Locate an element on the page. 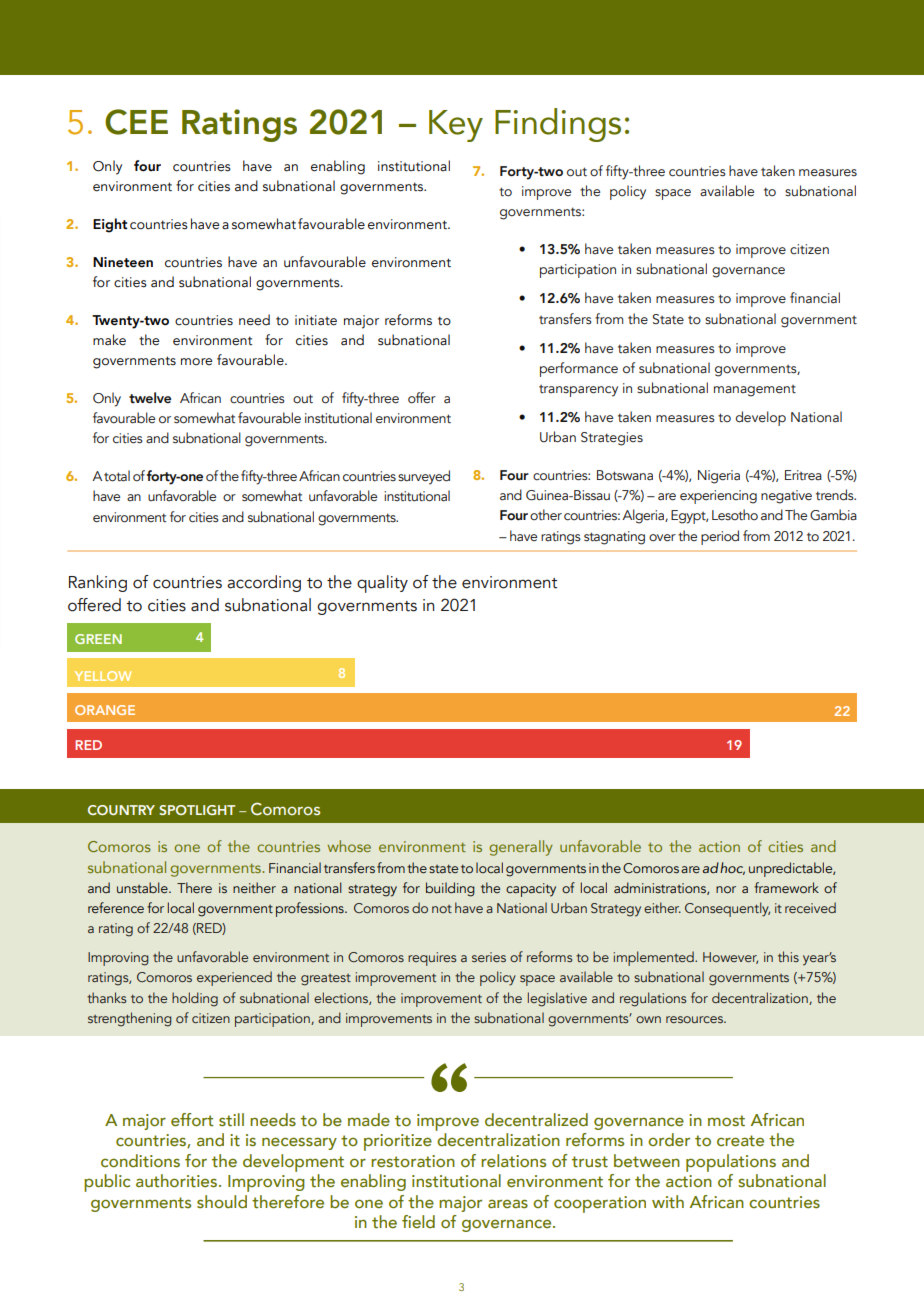 The width and height of the image is (924, 1308). authorities is located at coordinates (176, 1181).
